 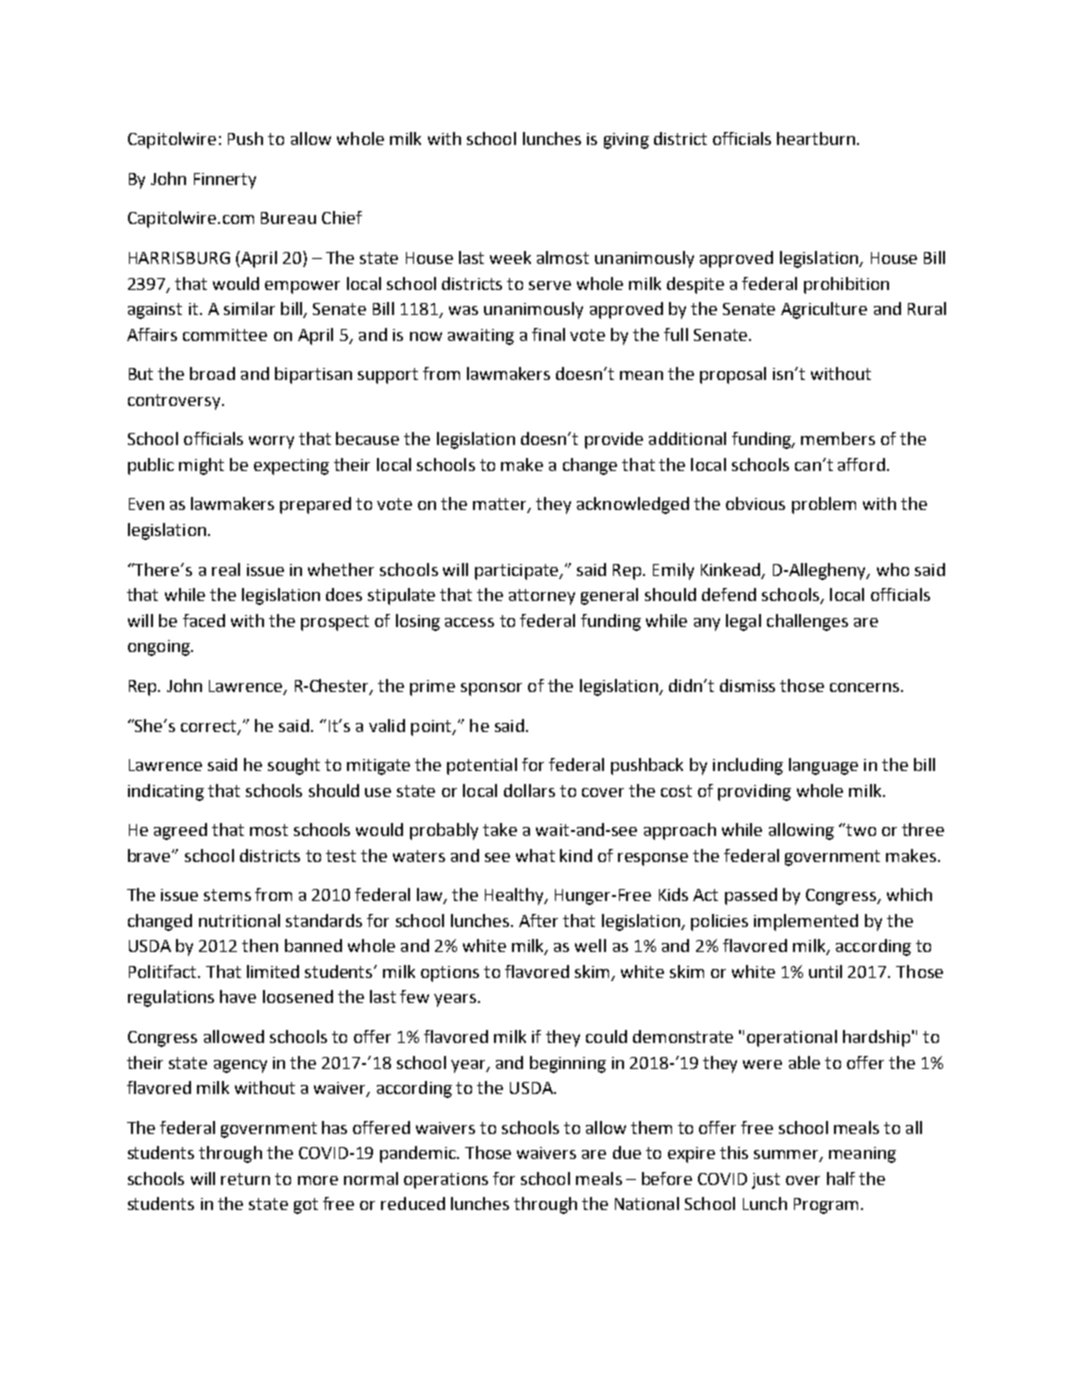 I want to click on faced, so click(x=204, y=620).
